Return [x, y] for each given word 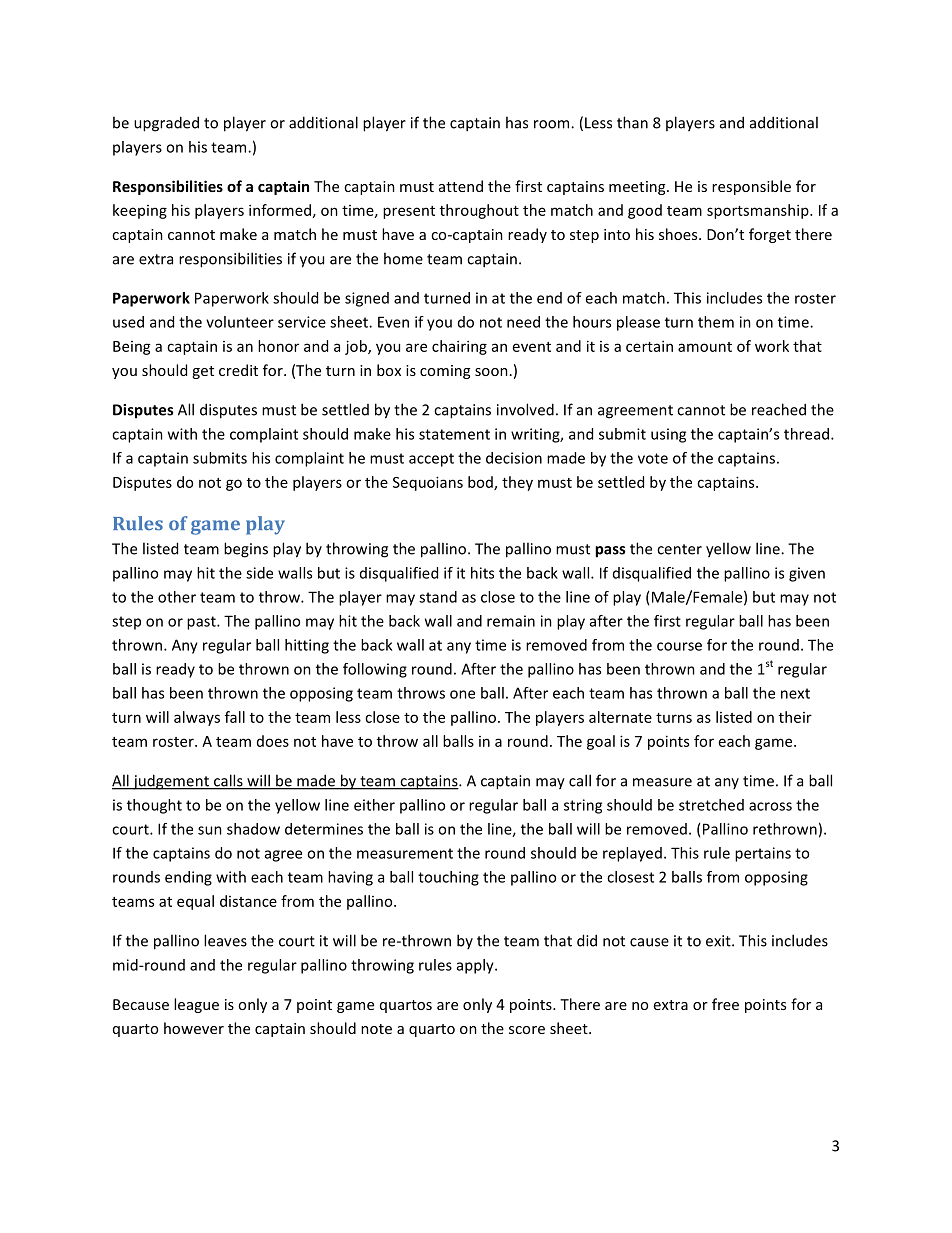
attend [461, 186]
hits [482, 573]
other [177, 597]
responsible [751, 187]
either [374, 805]
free [725, 1004]
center [679, 549]
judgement [171, 782]
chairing [459, 347]
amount [705, 347]
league [196, 1005]
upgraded [166, 124]
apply [476, 966]
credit [238, 370]
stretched [711, 805]
